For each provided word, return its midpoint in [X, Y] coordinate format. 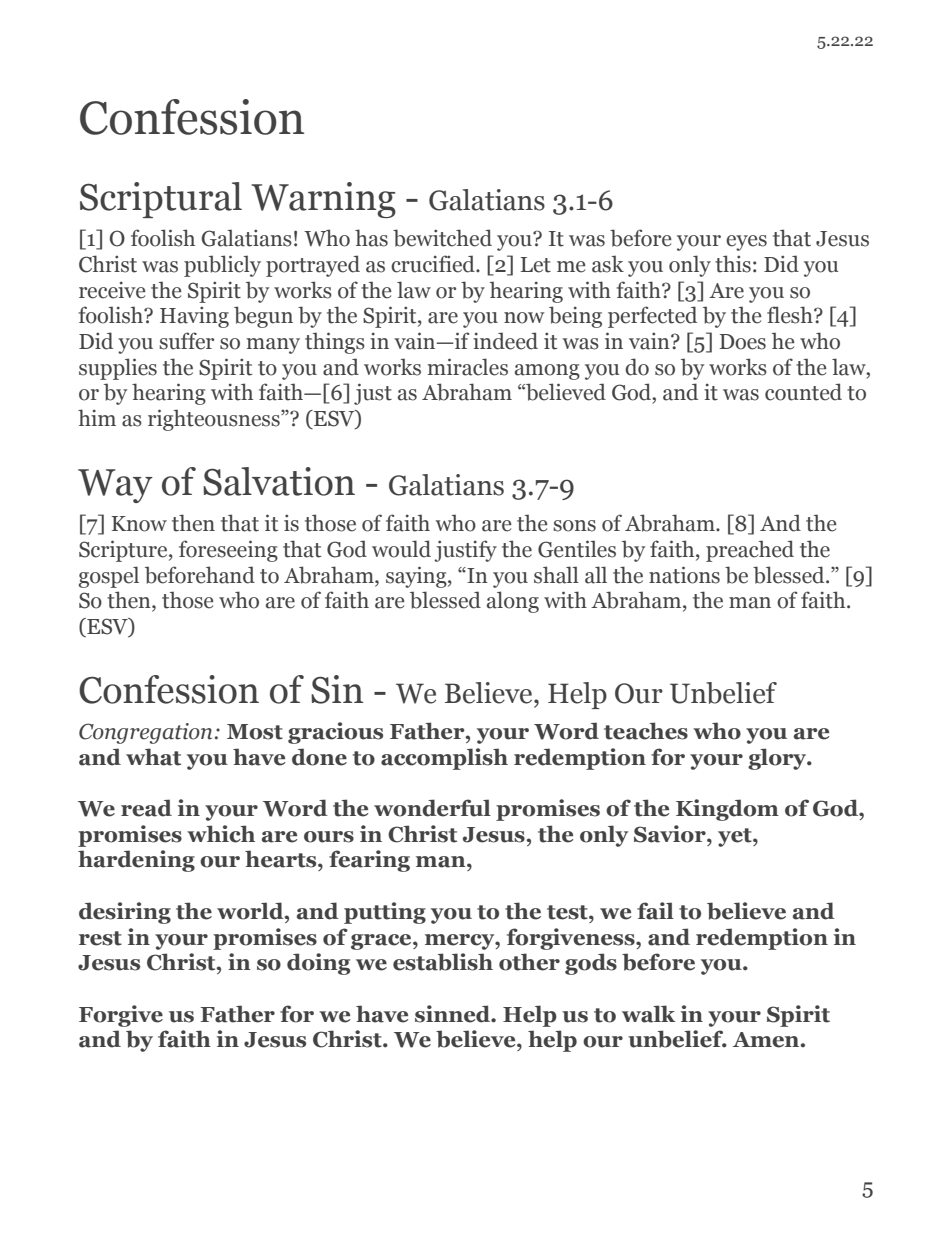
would [401, 549]
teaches [646, 731]
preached [750, 551]
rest [100, 938]
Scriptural [161, 200]
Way [115, 486]
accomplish [444, 759]
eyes [746, 243]
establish [443, 962]
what [153, 757]
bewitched [442, 238]
